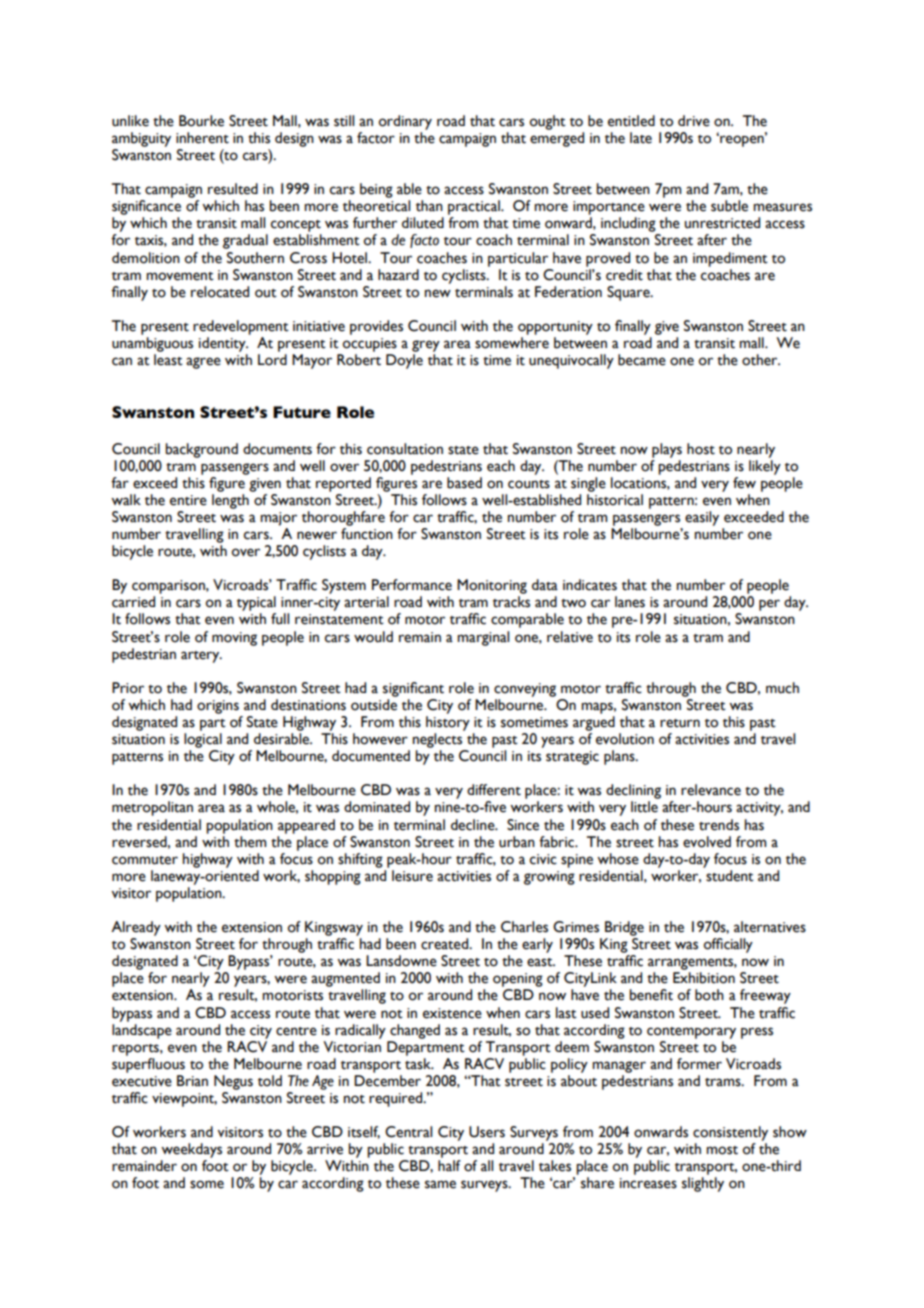  Describe the element at coordinates (483, 638) in the page. I see `marginal` at that location.
